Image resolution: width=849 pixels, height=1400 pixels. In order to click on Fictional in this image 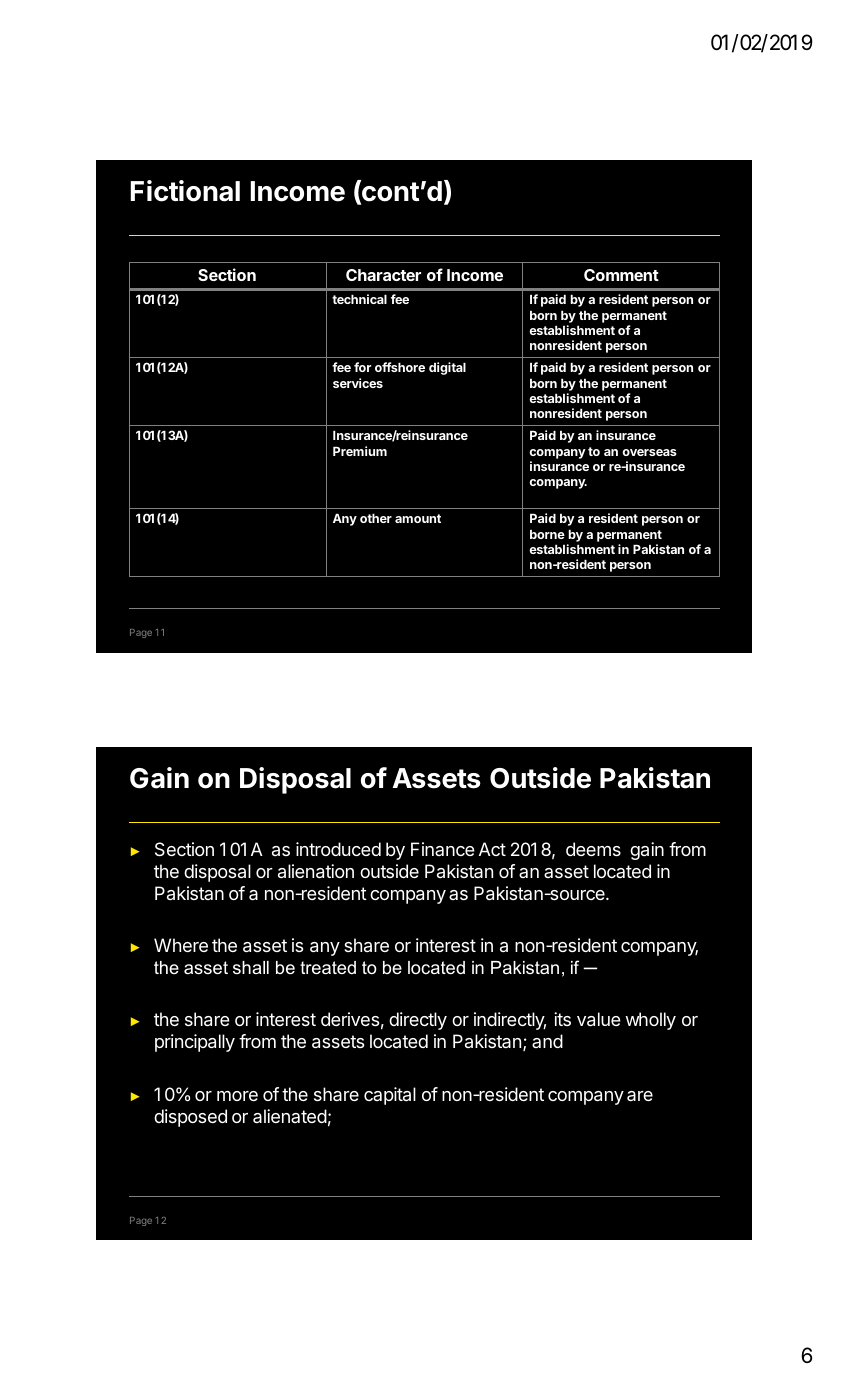, I will do `click(185, 191)`.
